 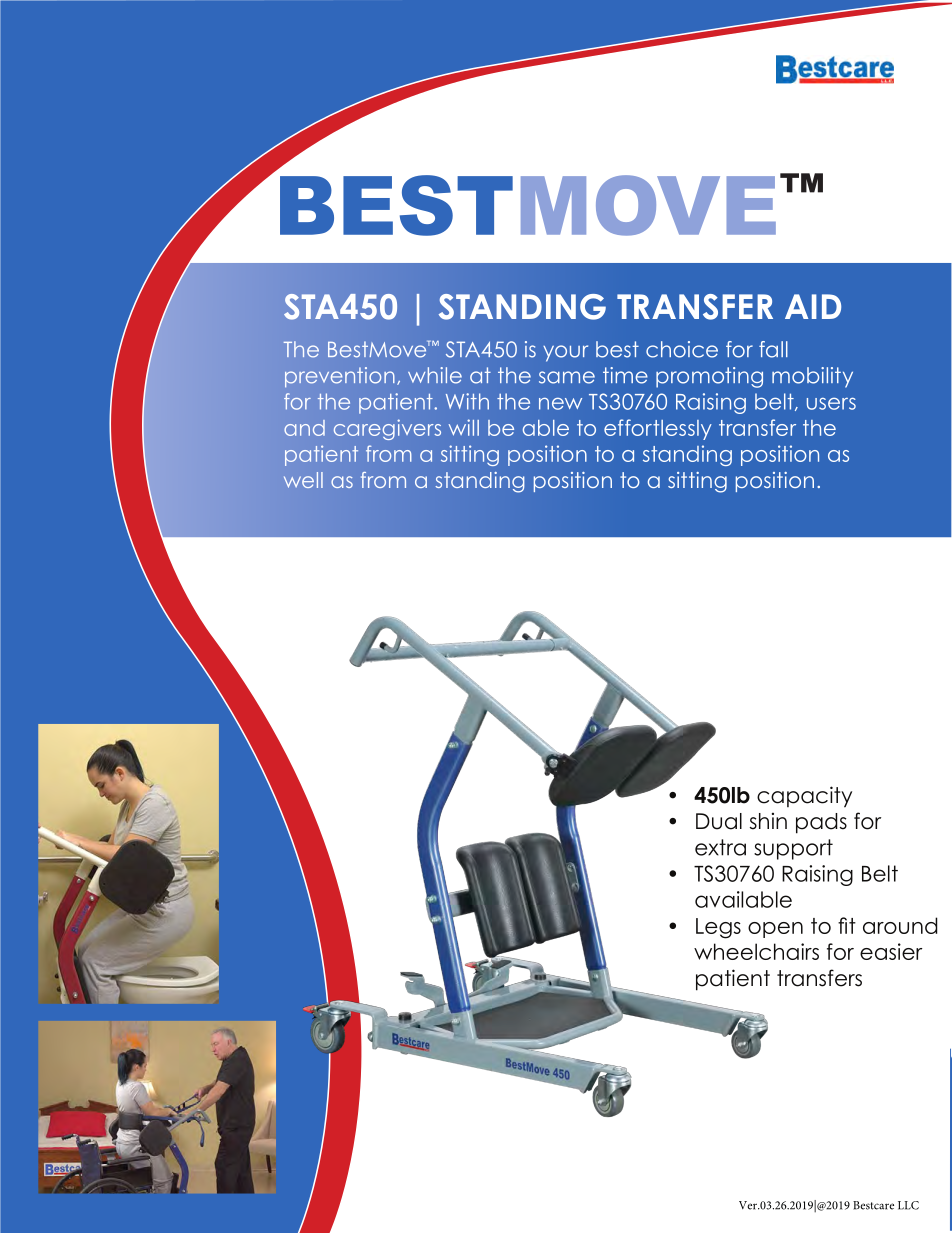 I want to click on prevention, so click(x=340, y=377).
